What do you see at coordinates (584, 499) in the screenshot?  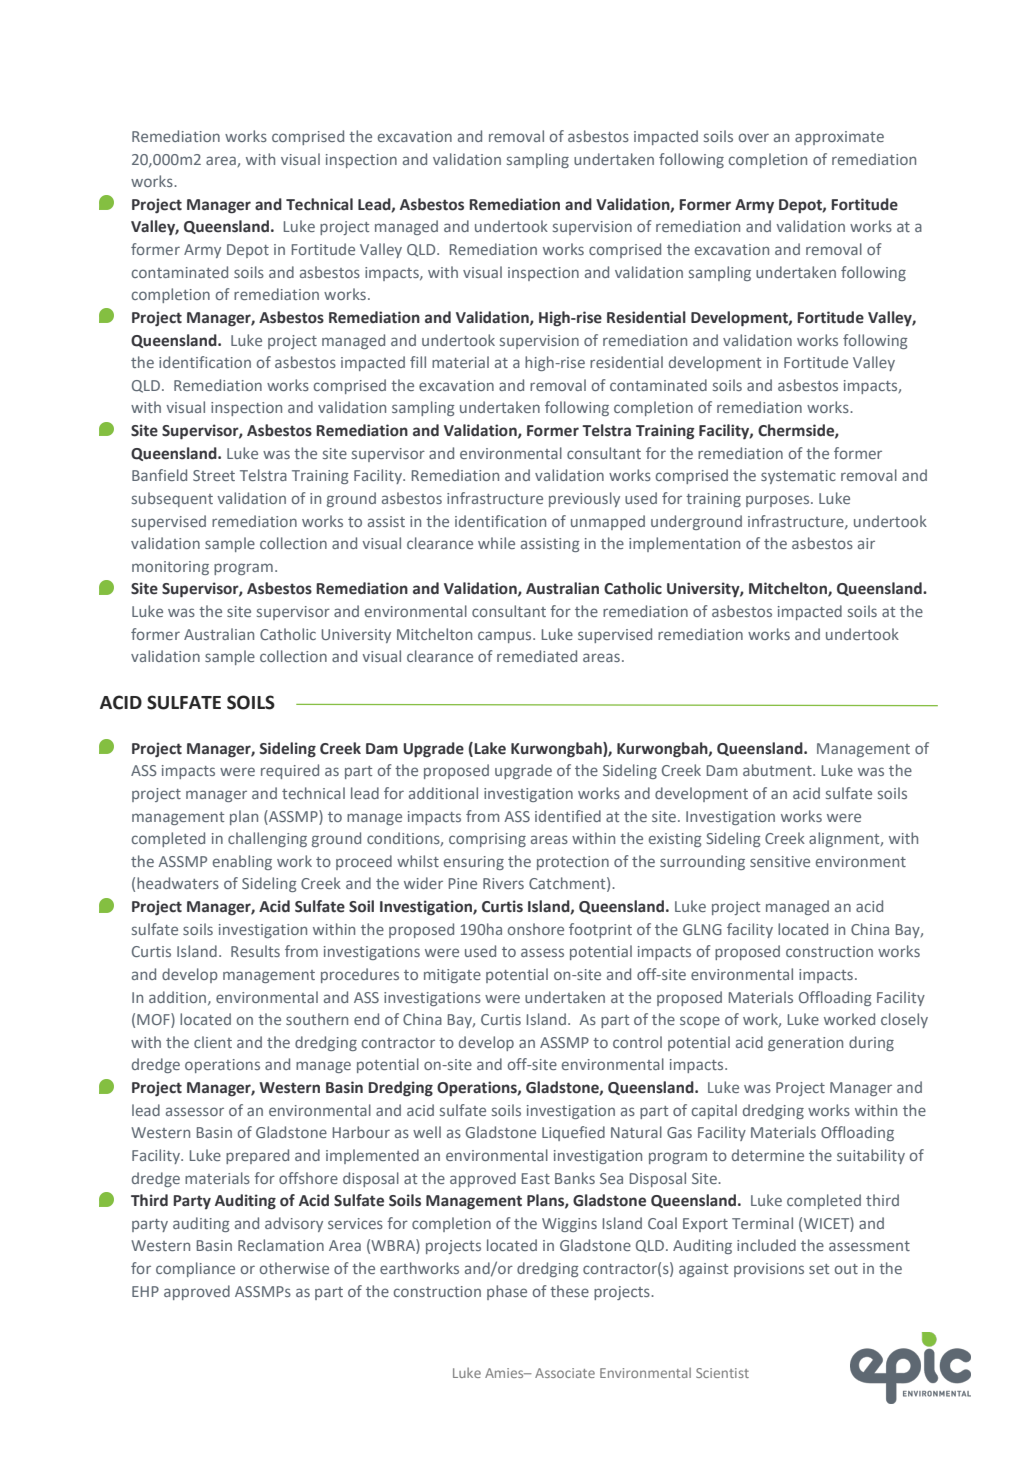 I see `previously` at bounding box center [584, 499].
